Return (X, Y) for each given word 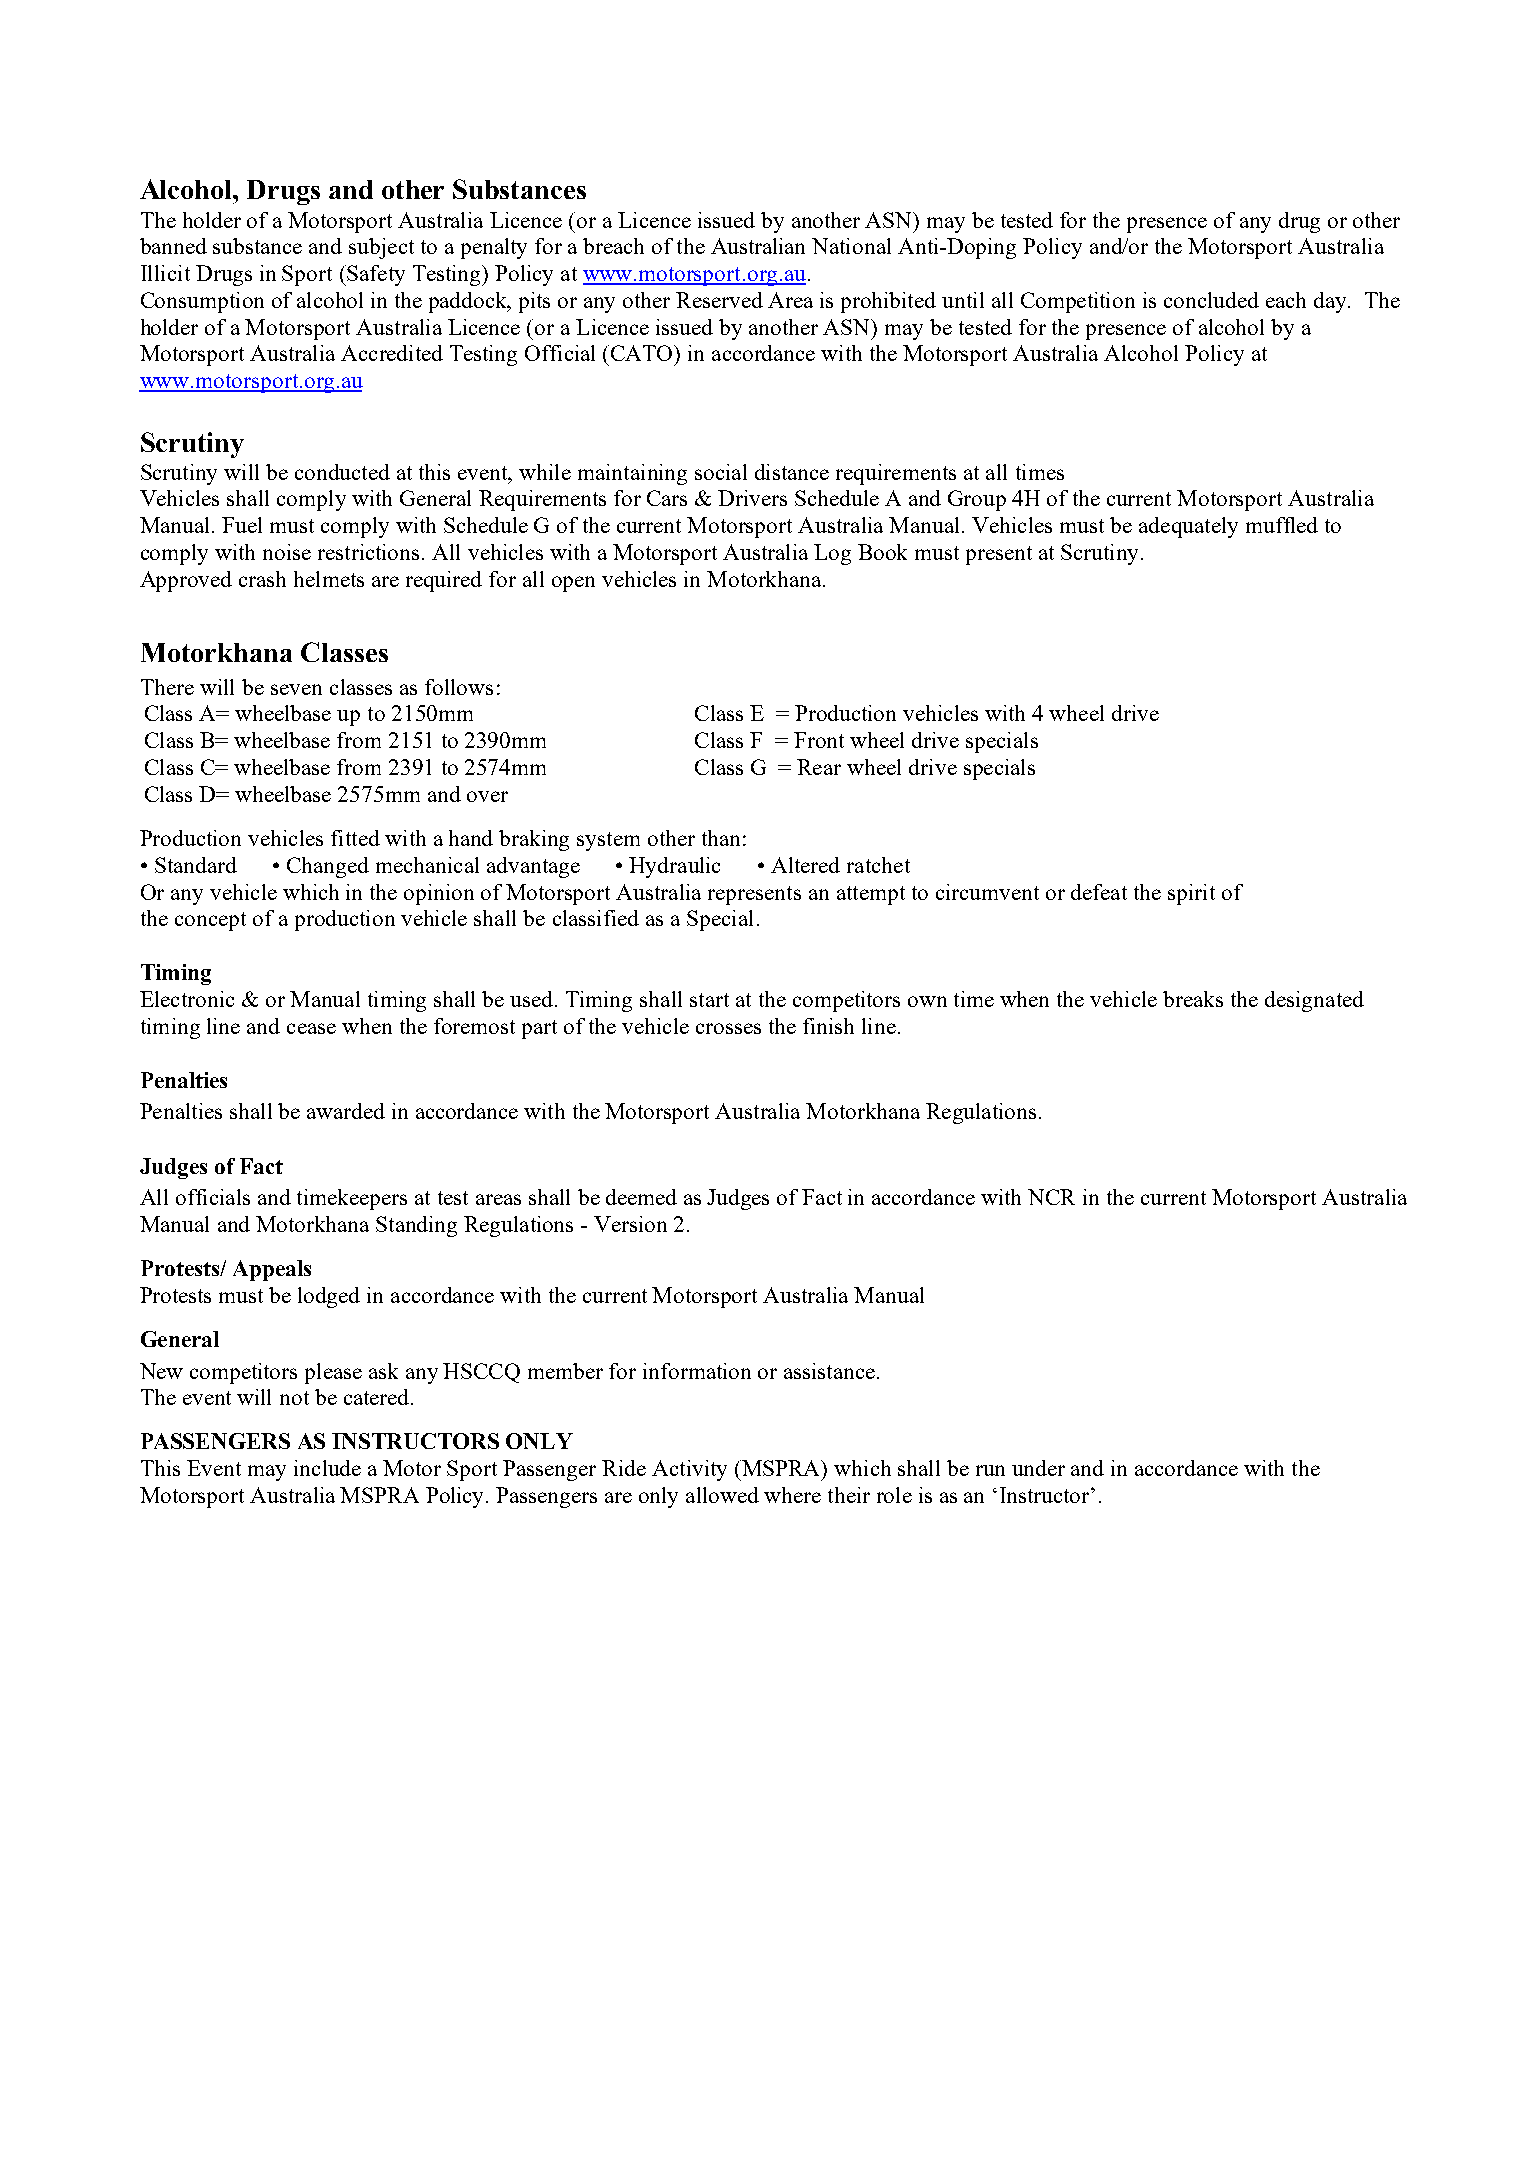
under (1038, 1468)
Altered (805, 865)
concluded (1211, 300)
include (327, 1468)
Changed (328, 867)
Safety (375, 275)
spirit (1191, 894)
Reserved (719, 300)
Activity (689, 1470)
